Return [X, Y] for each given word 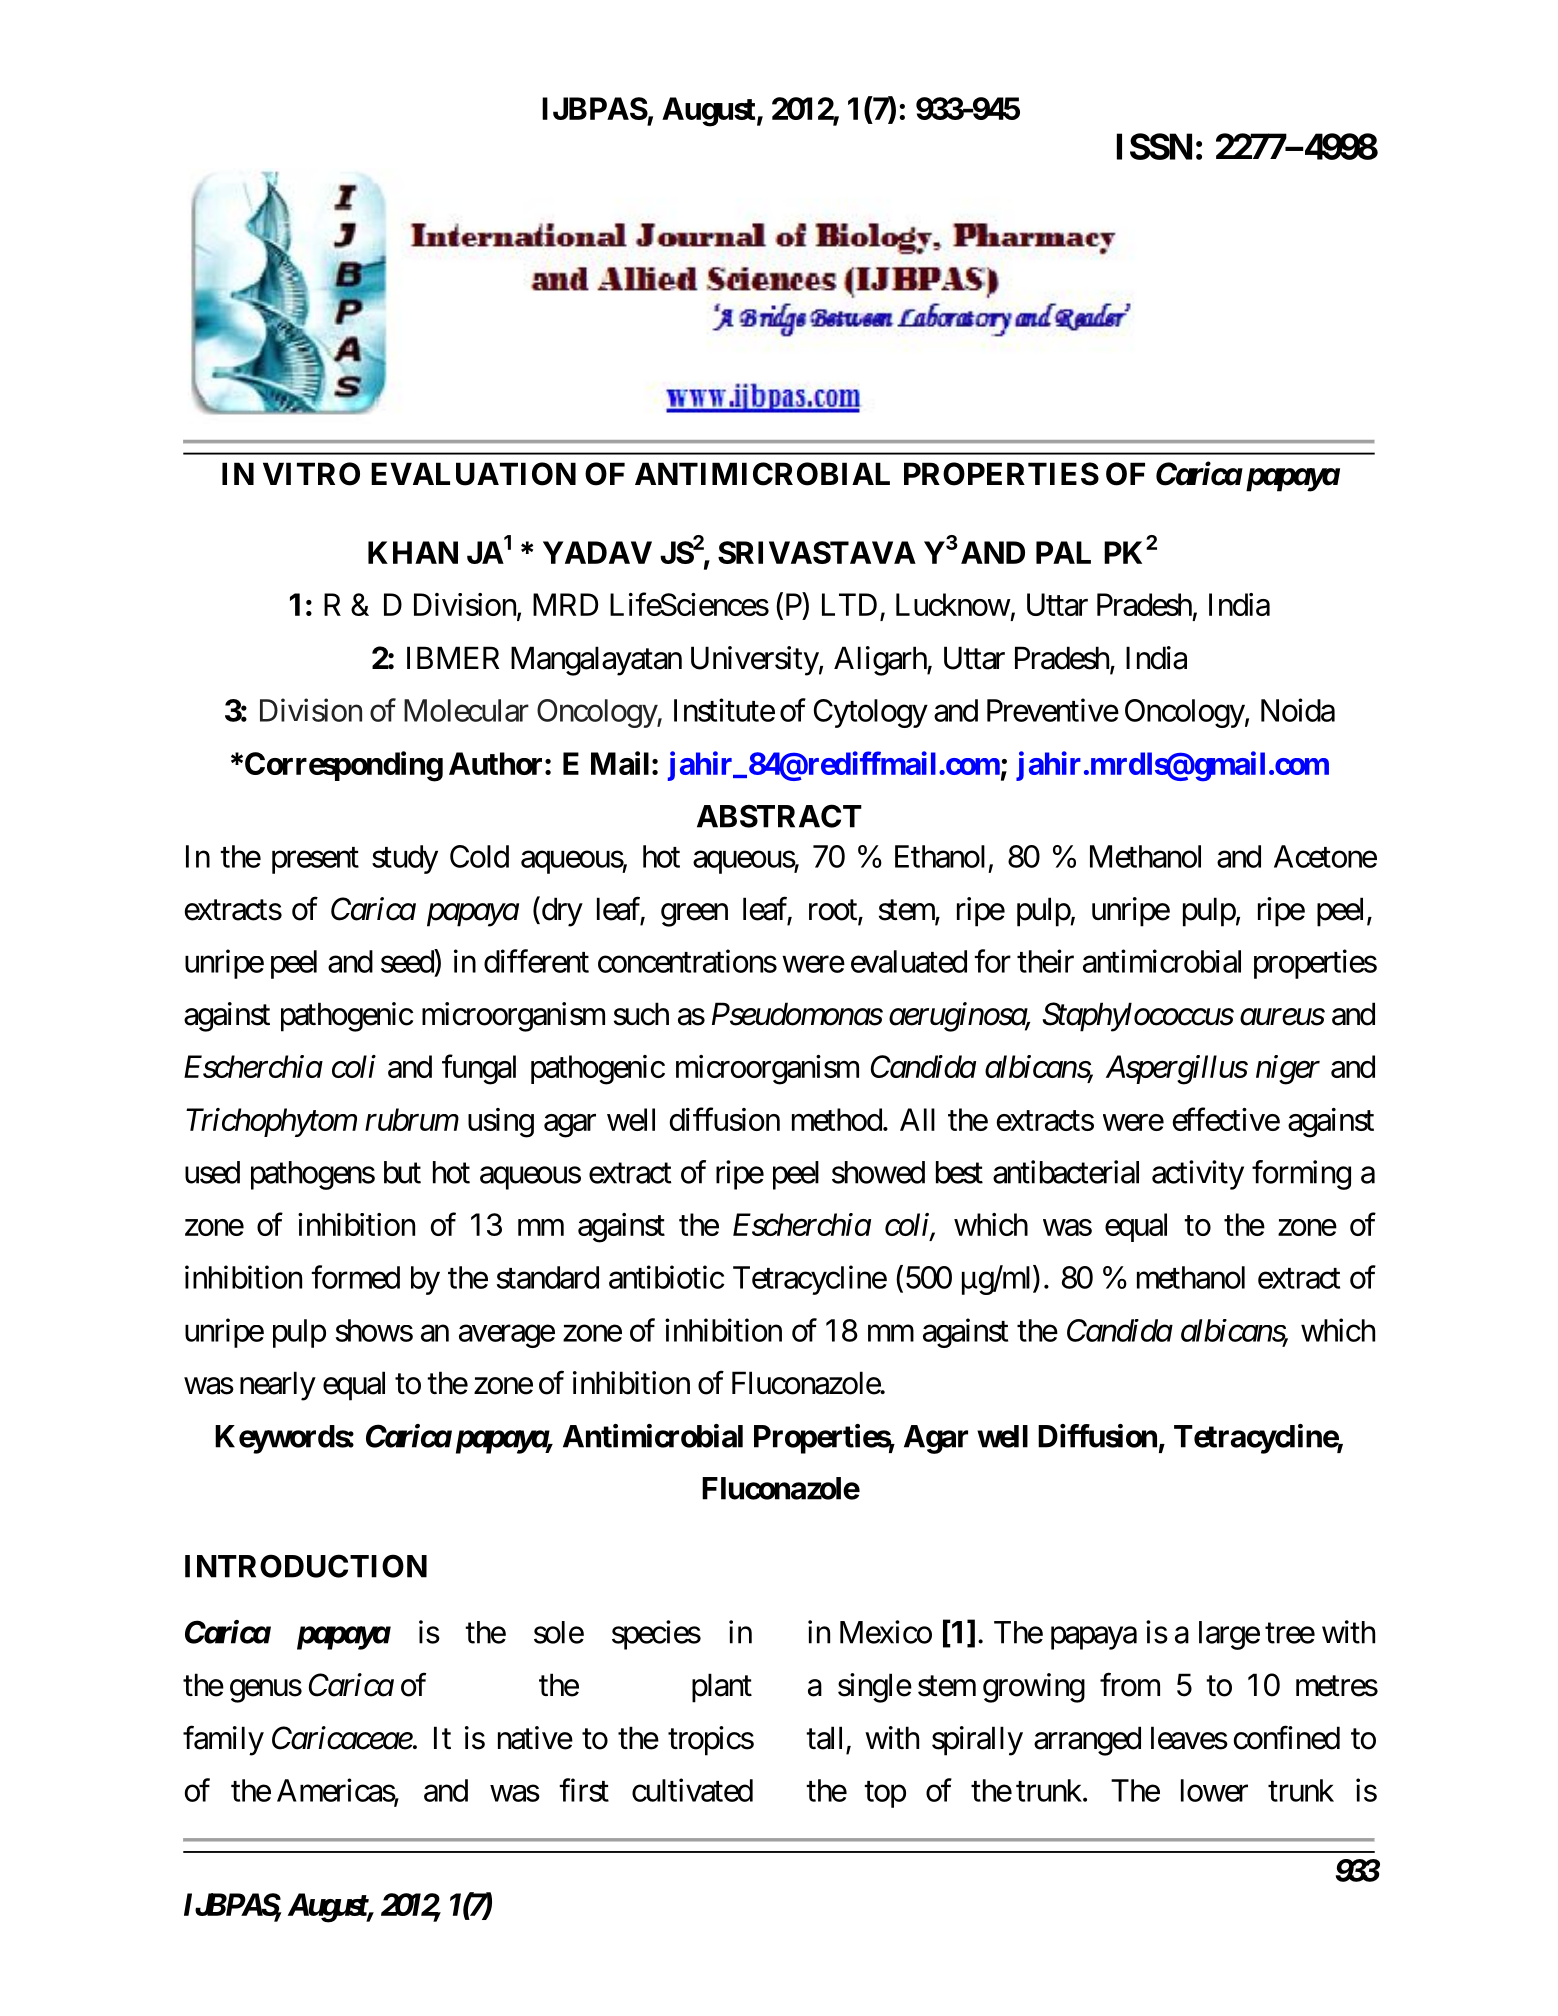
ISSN [1154, 146]
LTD [849, 604]
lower [1214, 1790]
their [1045, 961]
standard [548, 1277]
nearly [278, 1386]
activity [1198, 1175]
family [223, 1741]
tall [824, 1738]
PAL [1063, 552]
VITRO [311, 474]
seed [408, 961]
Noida [1298, 710]
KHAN [413, 552]
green [694, 915]
